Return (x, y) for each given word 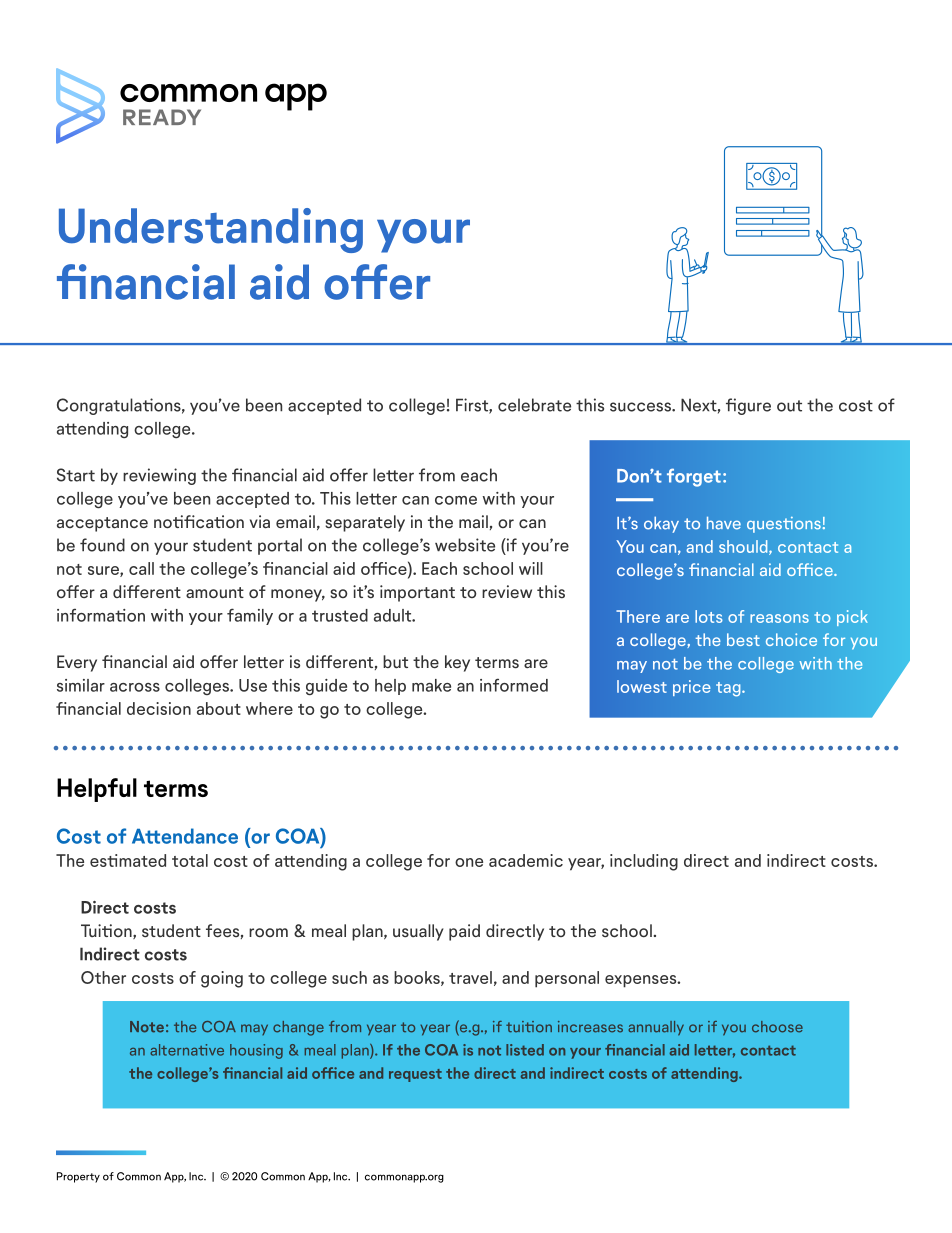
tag (729, 689)
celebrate (534, 405)
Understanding (211, 230)
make (431, 685)
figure (748, 406)
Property (78, 1177)
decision (159, 708)
